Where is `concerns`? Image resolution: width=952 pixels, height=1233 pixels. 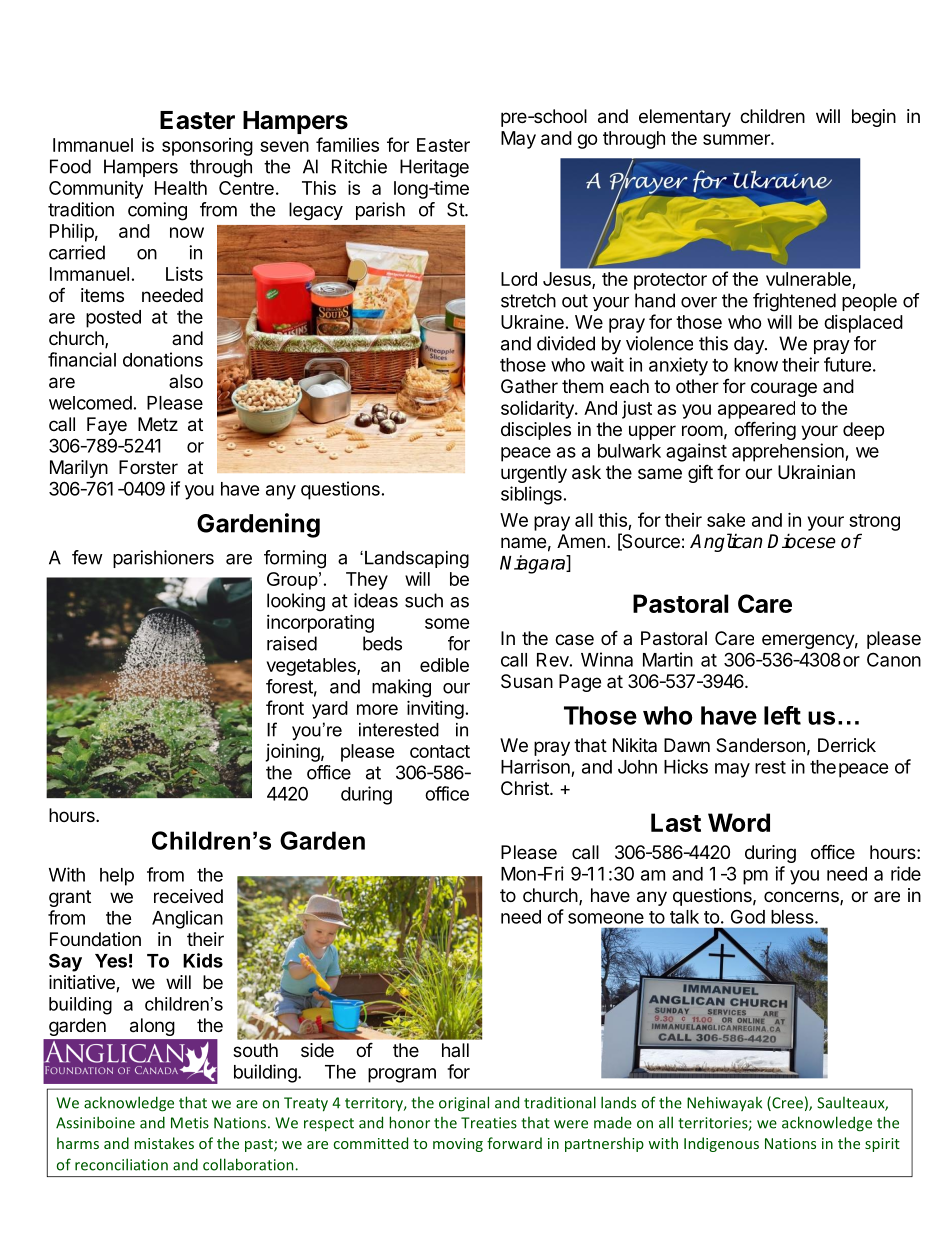
concerns is located at coordinates (802, 898).
